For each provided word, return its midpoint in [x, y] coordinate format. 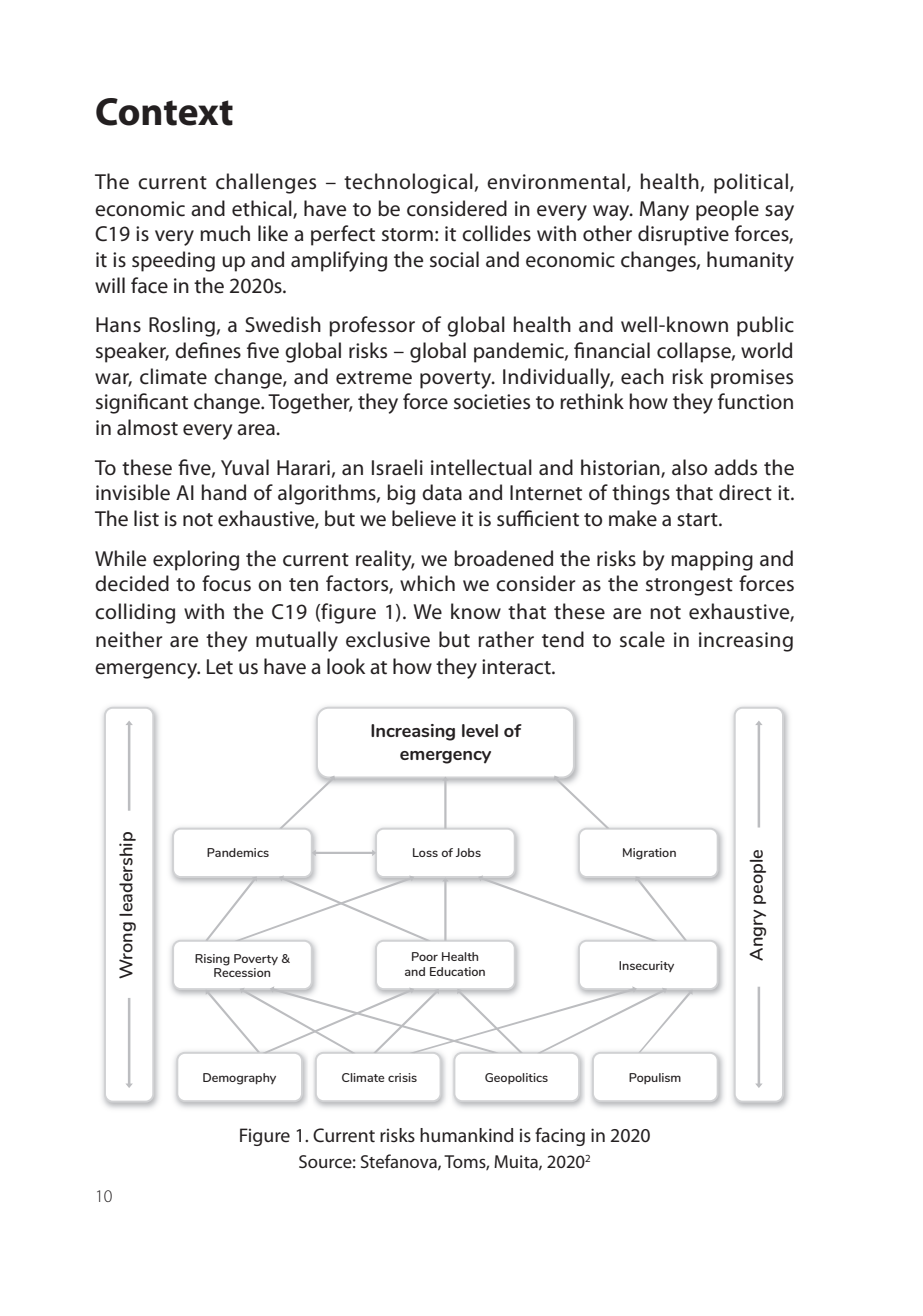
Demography [239, 1079]
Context [164, 112]
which [427, 583]
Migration [649, 854]
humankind [466, 1135]
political [751, 183]
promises [752, 379]
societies [492, 402]
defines [208, 350]
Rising [212, 960]
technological [408, 183]
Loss [425, 852]
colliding [135, 613]
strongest [689, 587]
